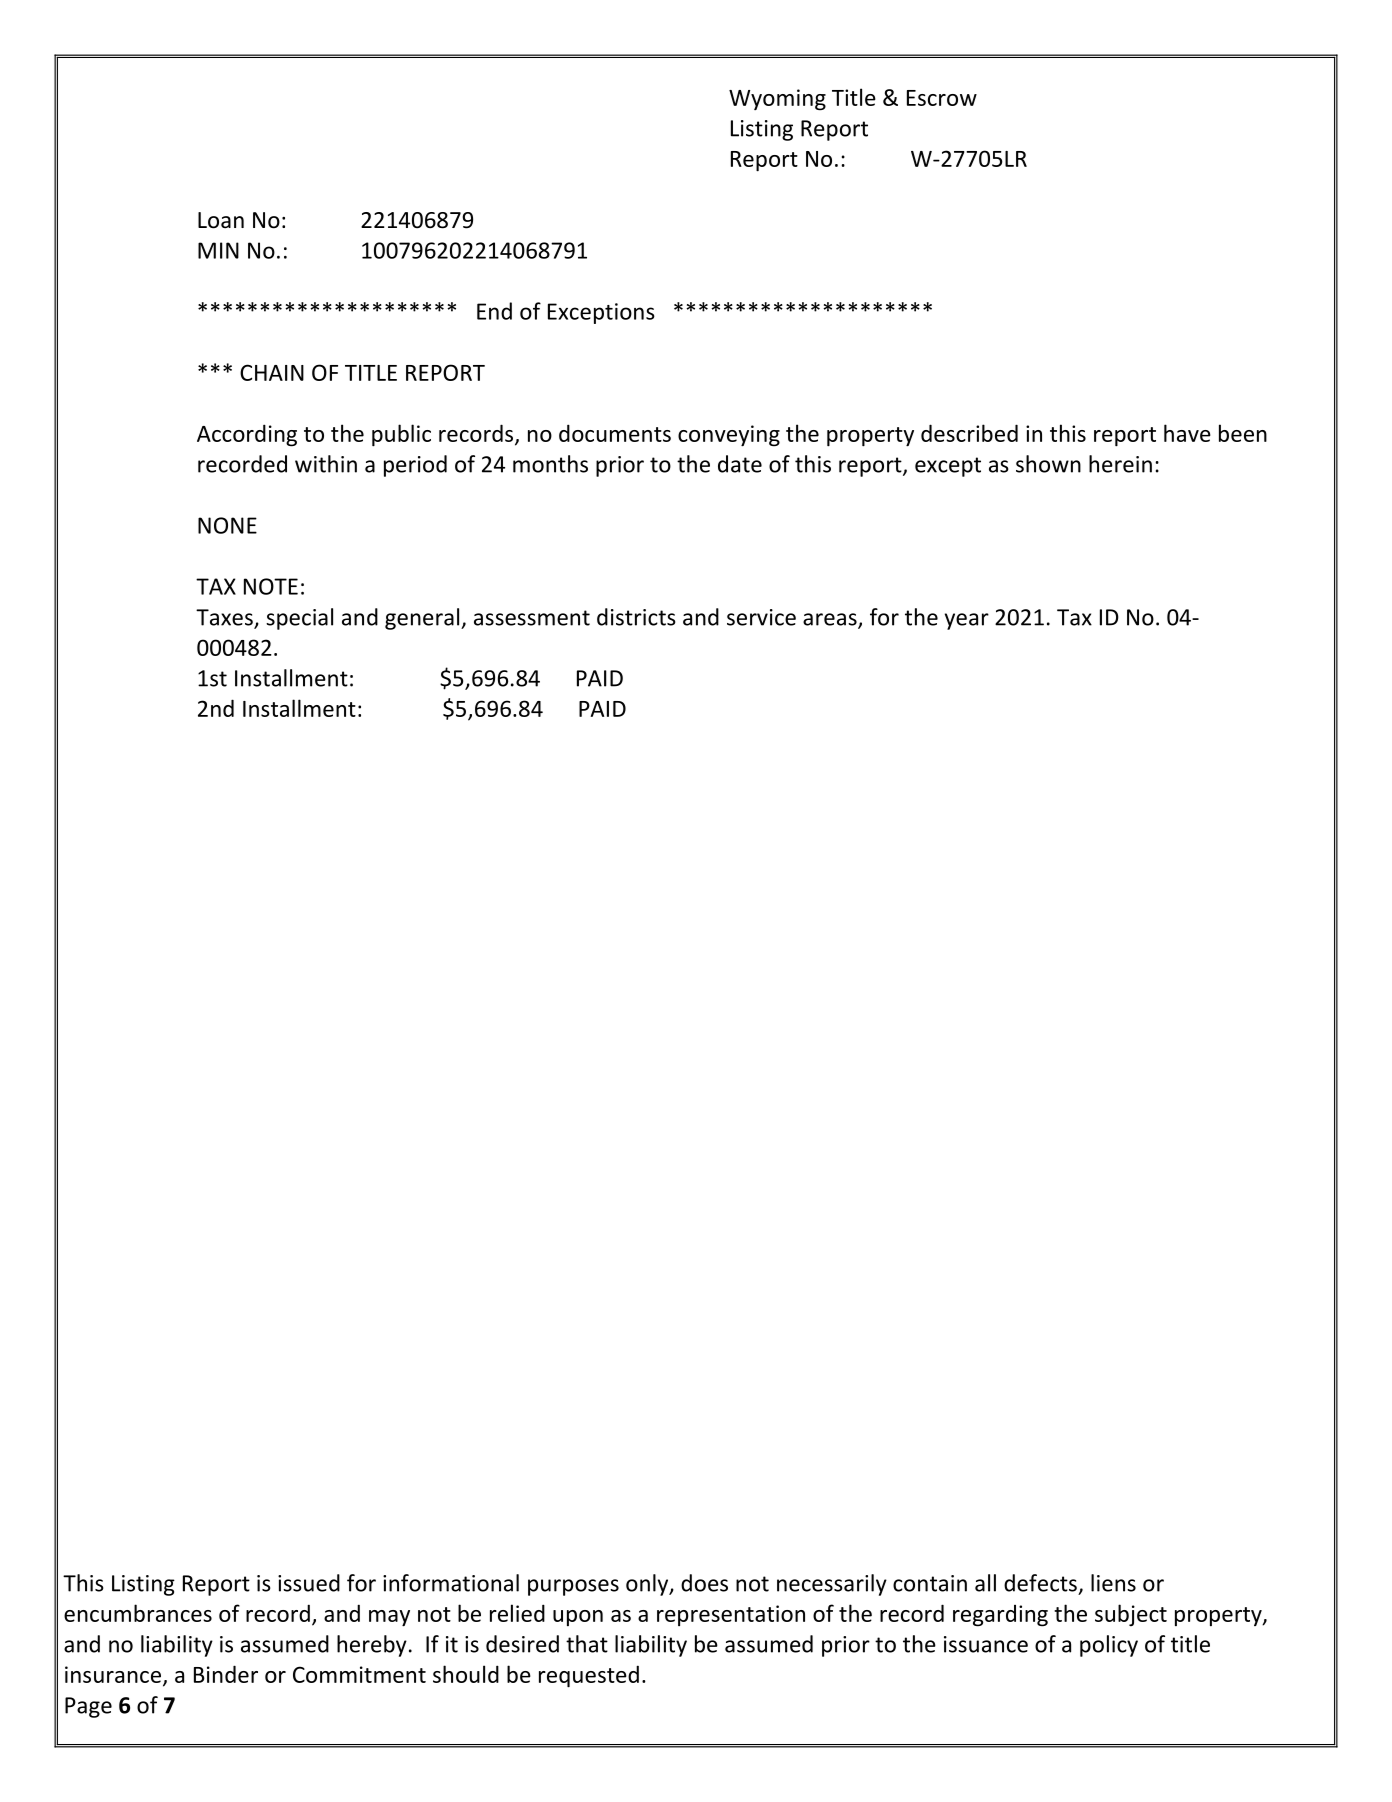  Describe the element at coordinates (740, 464) in the screenshot. I see `date` at that location.
